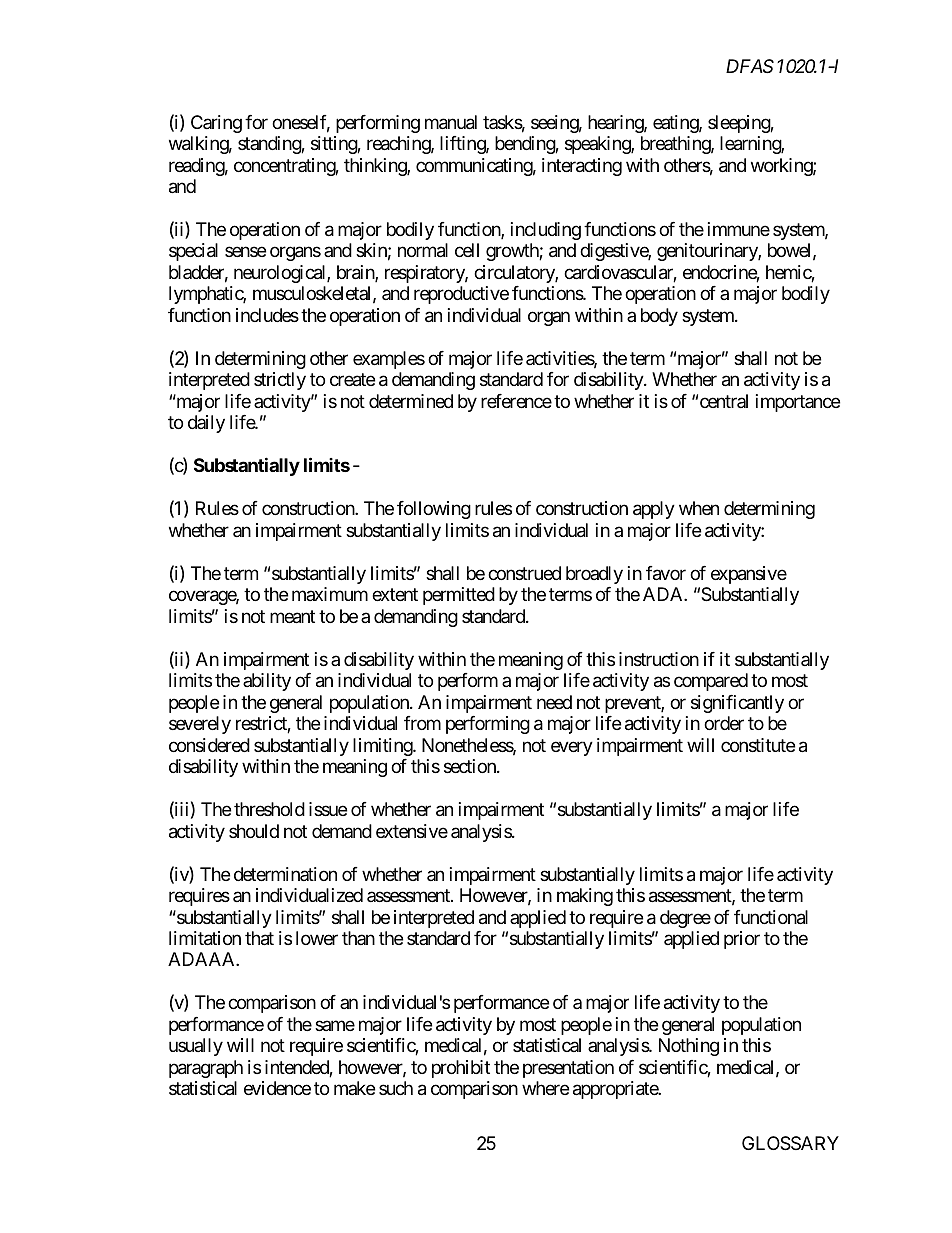 Image resolution: width=952 pixels, height=1233 pixels. I want to click on considered, so click(209, 745).
